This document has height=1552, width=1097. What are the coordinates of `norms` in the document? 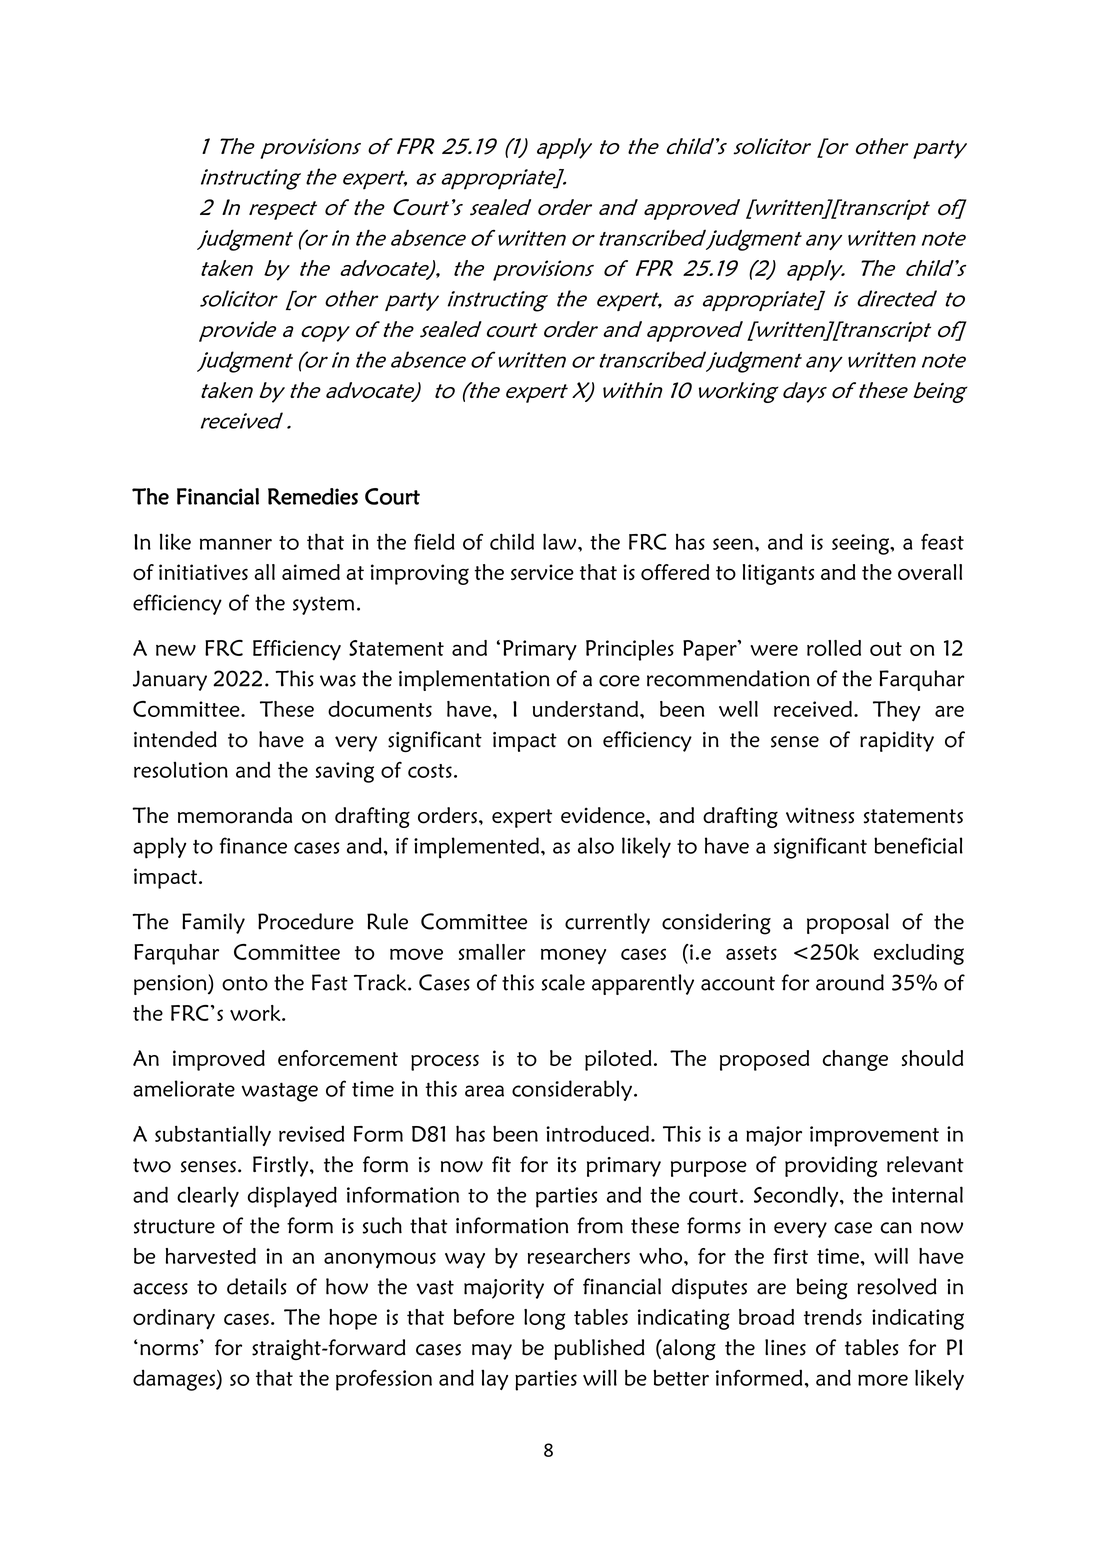 It's located at (170, 1348).
